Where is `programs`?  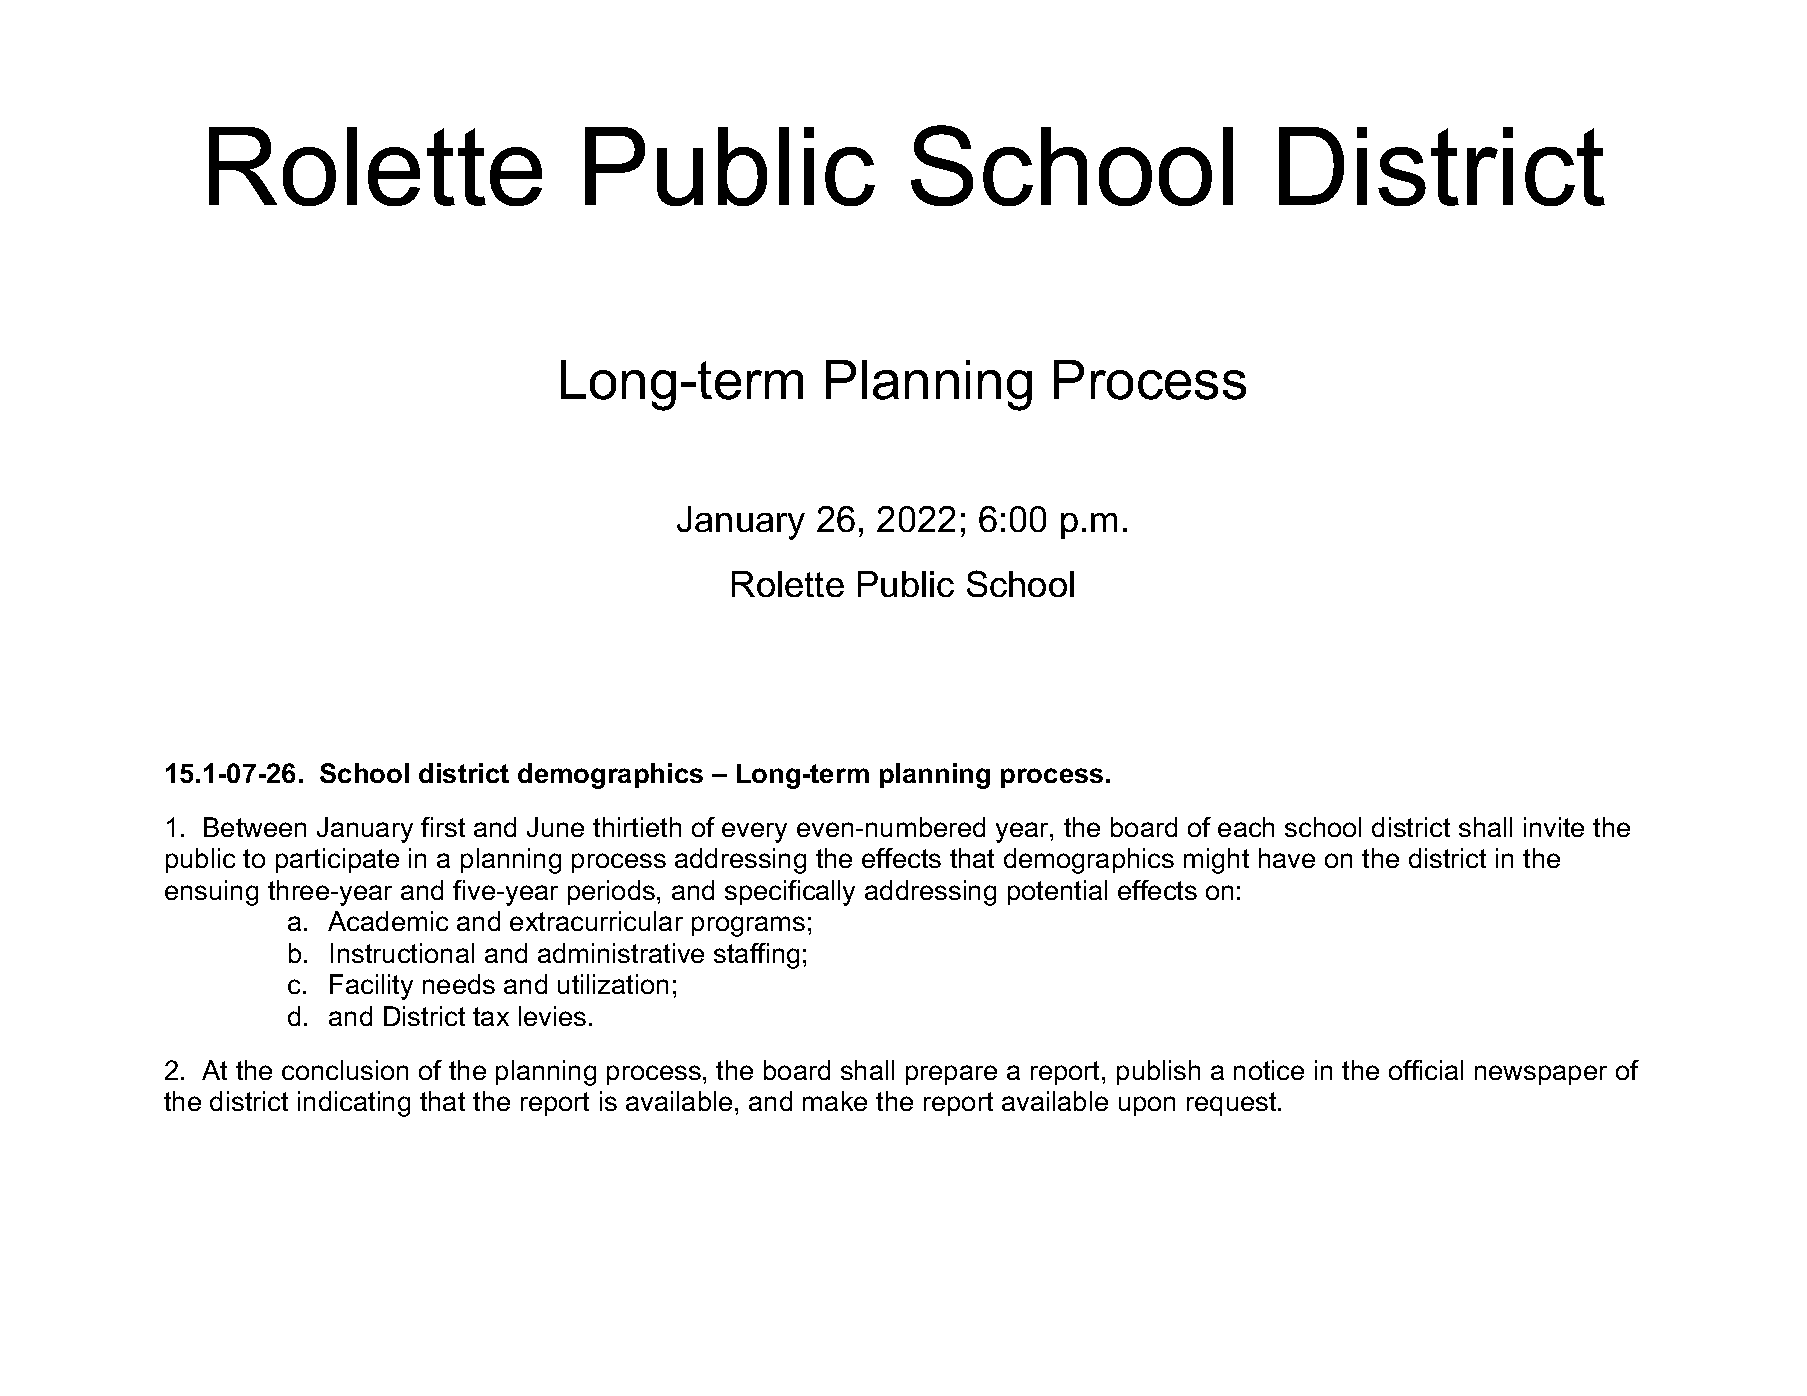 programs is located at coordinates (748, 926).
